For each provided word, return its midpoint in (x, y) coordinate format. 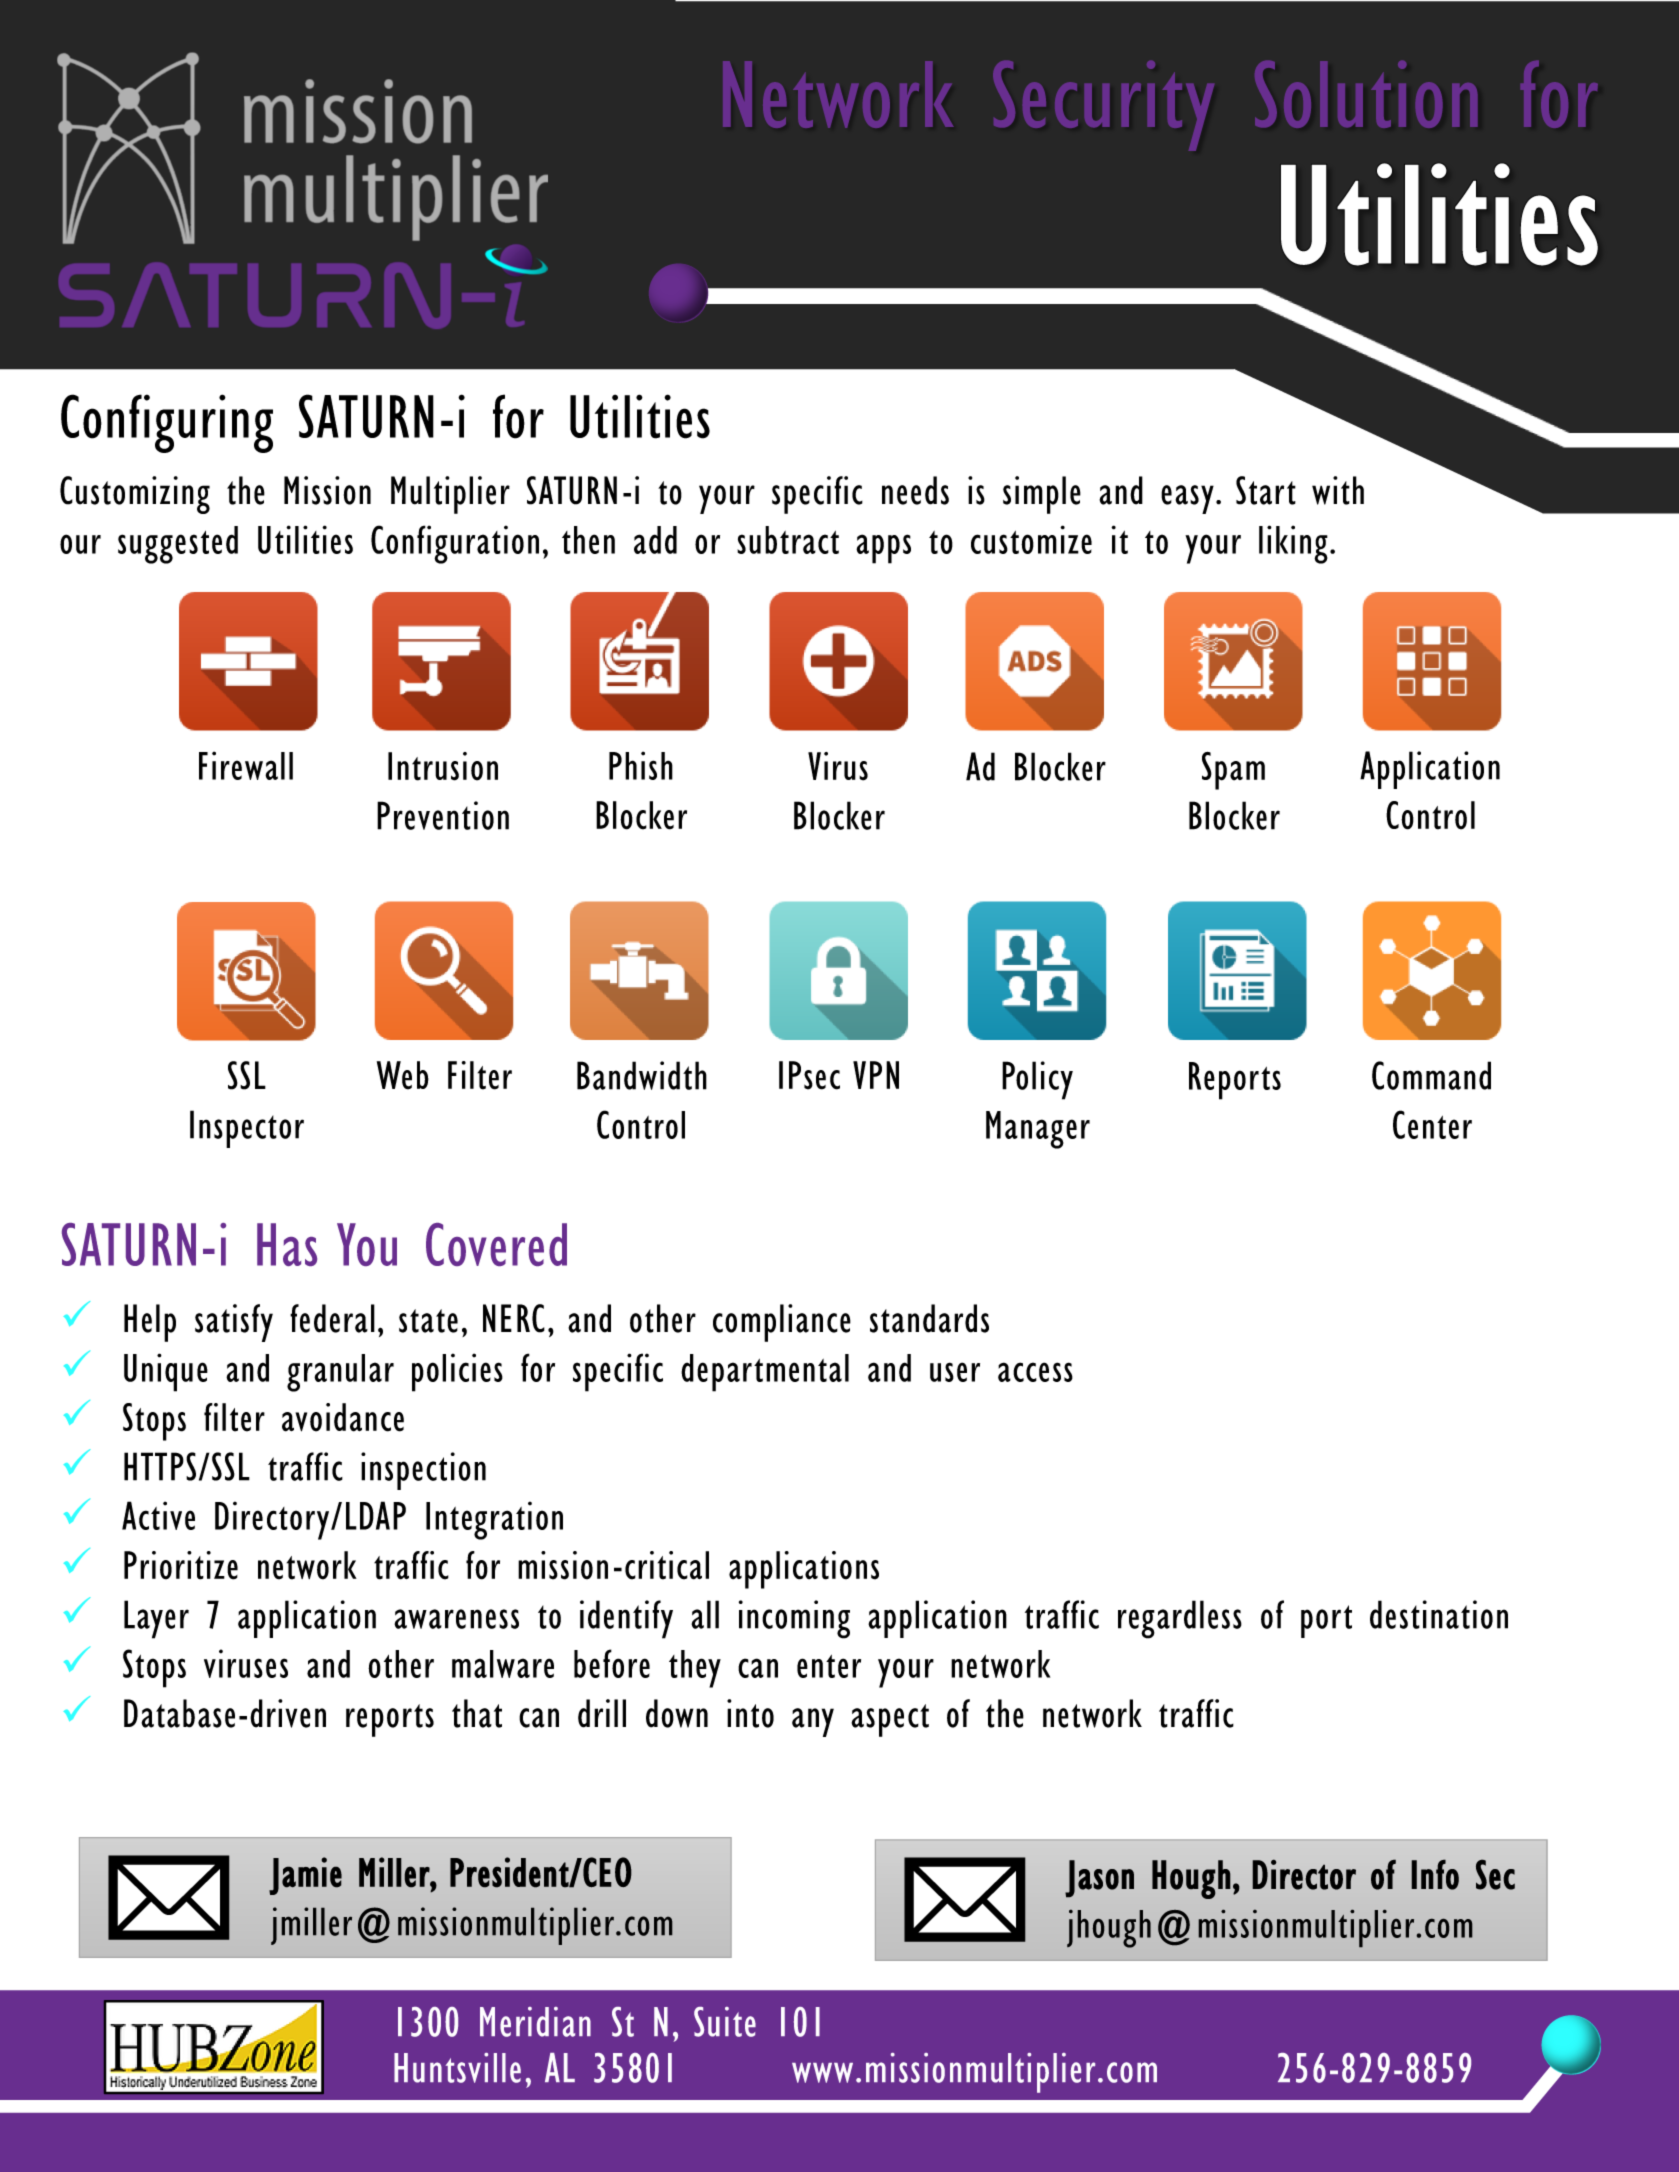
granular (340, 1373)
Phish (641, 765)
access (1035, 1372)
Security (1103, 106)
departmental (765, 1373)
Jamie (305, 1876)
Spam (1233, 771)
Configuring (167, 423)
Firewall (246, 765)
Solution (1366, 94)
